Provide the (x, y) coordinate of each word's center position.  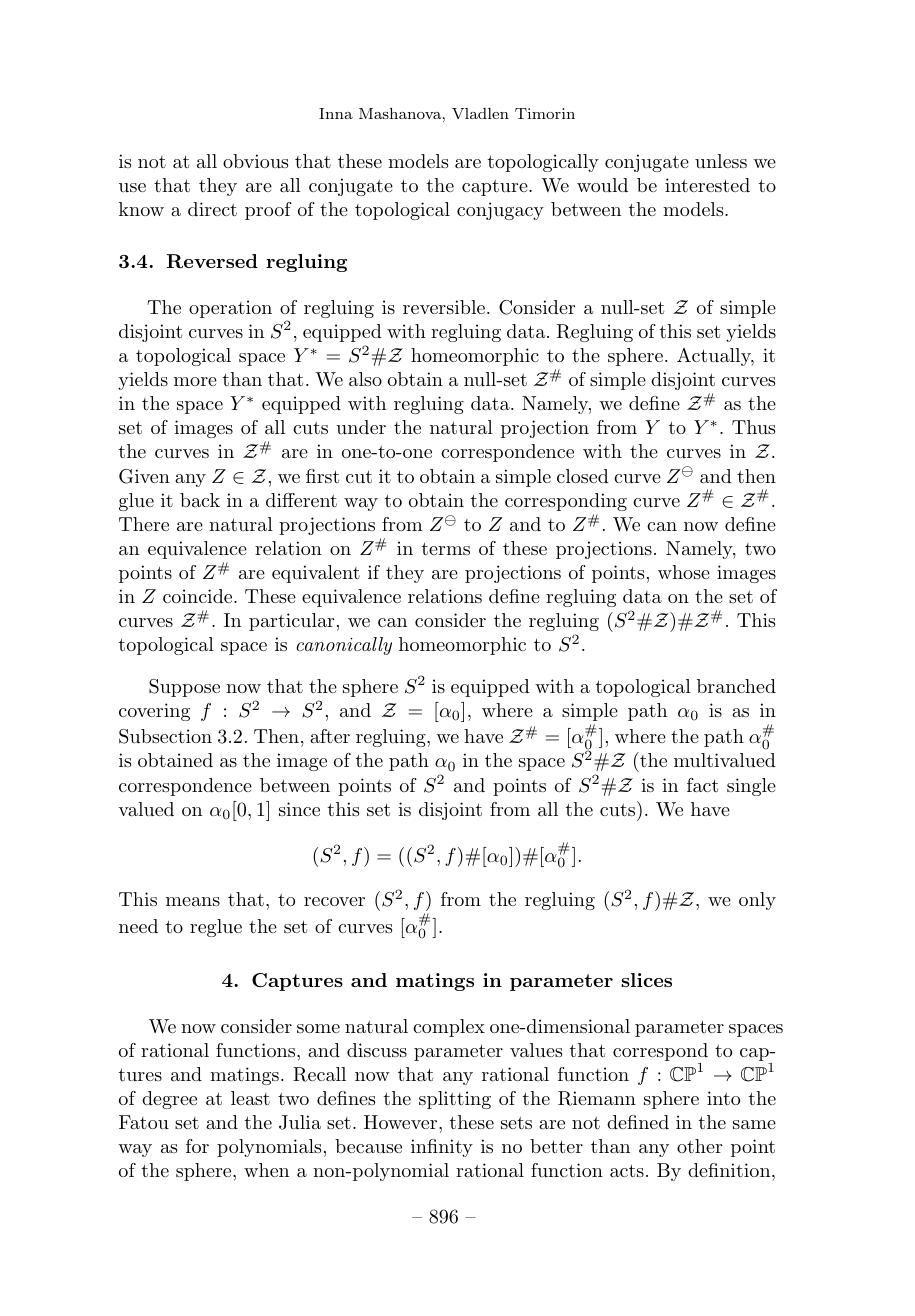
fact (702, 785)
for (197, 1146)
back (200, 500)
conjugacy (500, 211)
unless (721, 161)
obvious (255, 161)
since (299, 809)
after (330, 736)
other (699, 1146)
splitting (455, 1100)
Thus (753, 427)
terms (446, 549)
